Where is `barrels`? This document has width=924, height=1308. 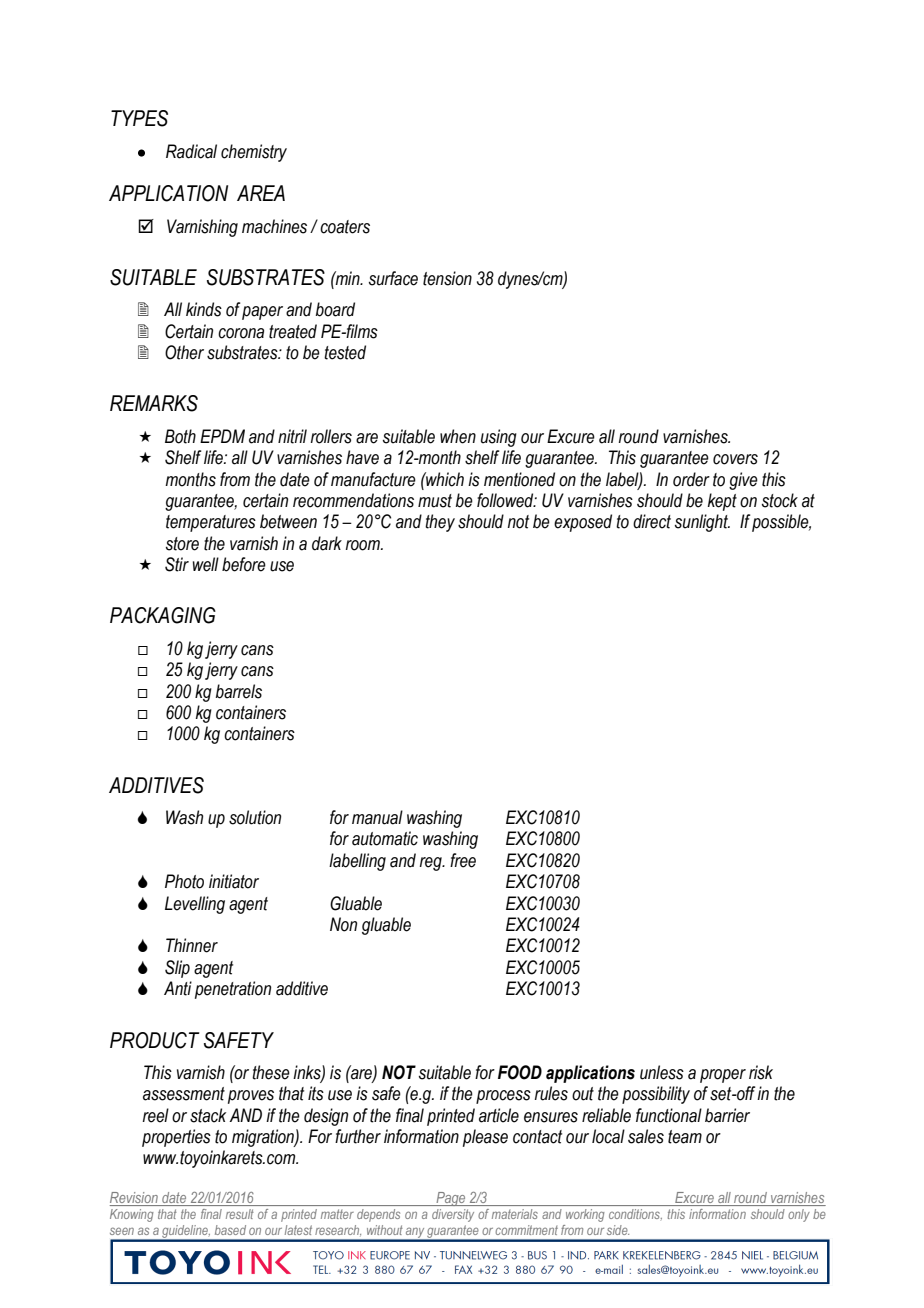
barrels is located at coordinates (239, 691).
